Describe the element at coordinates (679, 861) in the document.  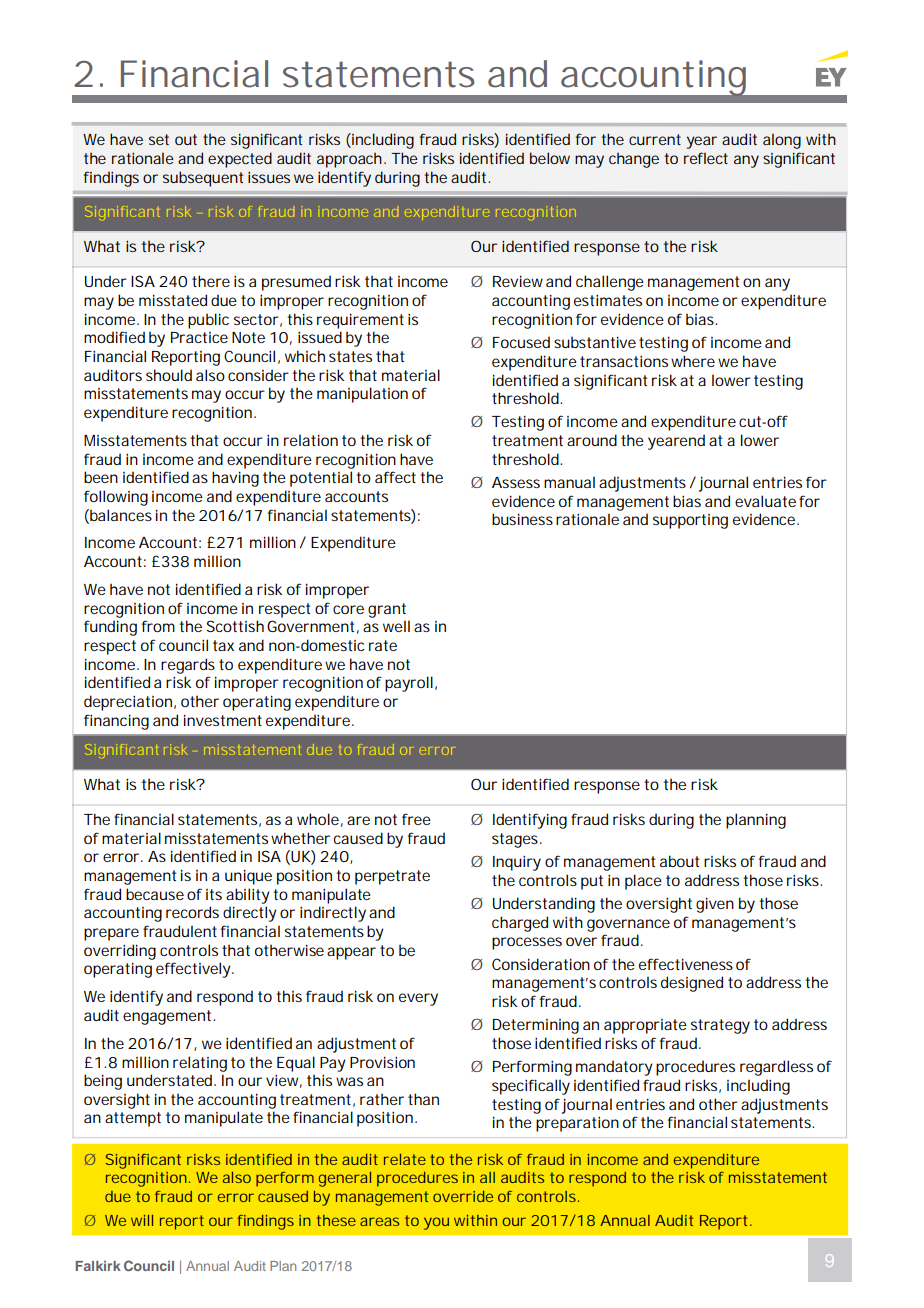
I see `about` at that location.
